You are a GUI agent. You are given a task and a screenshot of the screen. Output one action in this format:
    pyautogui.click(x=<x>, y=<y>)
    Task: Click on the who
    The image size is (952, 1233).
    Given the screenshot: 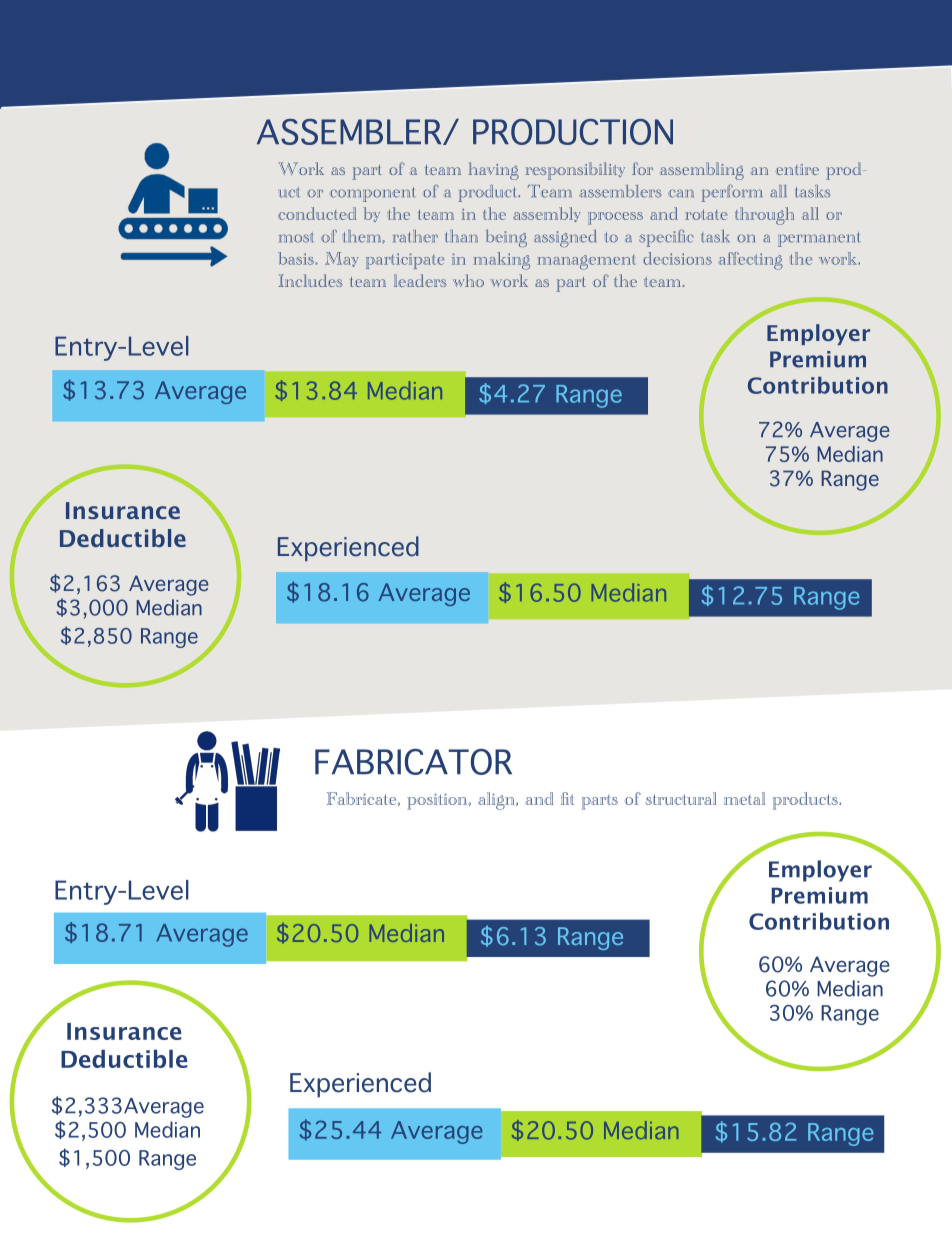 What is the action you would take?
    pyautogui.click(x=468, y=280)
